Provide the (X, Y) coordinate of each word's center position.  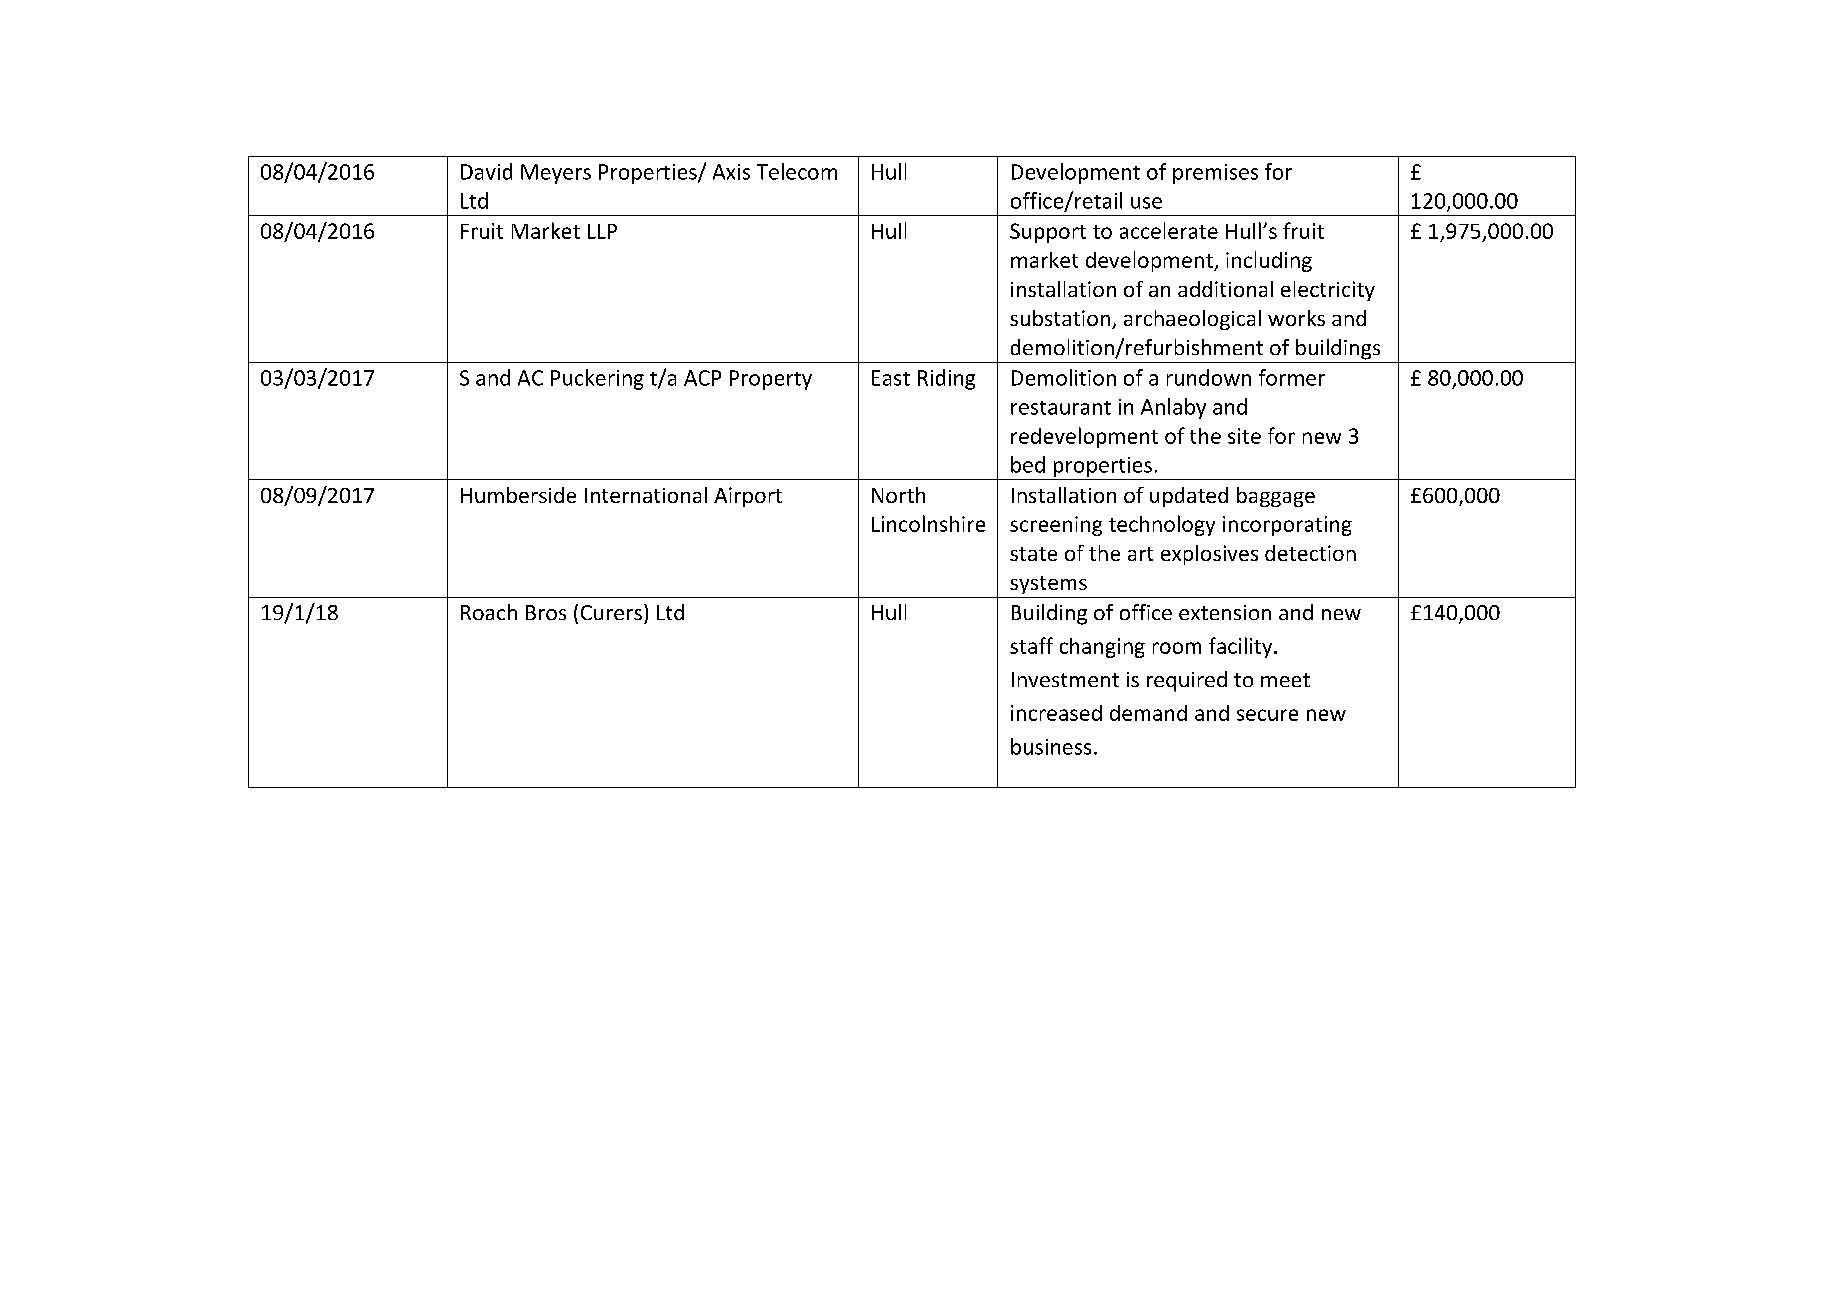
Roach (489, 612)
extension (1225, 612)
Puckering (597, 379)
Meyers (556, 174)
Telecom (797, 171)
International (646, 495)
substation (1060, 318)
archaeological (1192, 320)
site (1244, 436)
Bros (546, 612)
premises (1215, 174)
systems (1048, 585)
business (1051, 746)
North (898, 495)
